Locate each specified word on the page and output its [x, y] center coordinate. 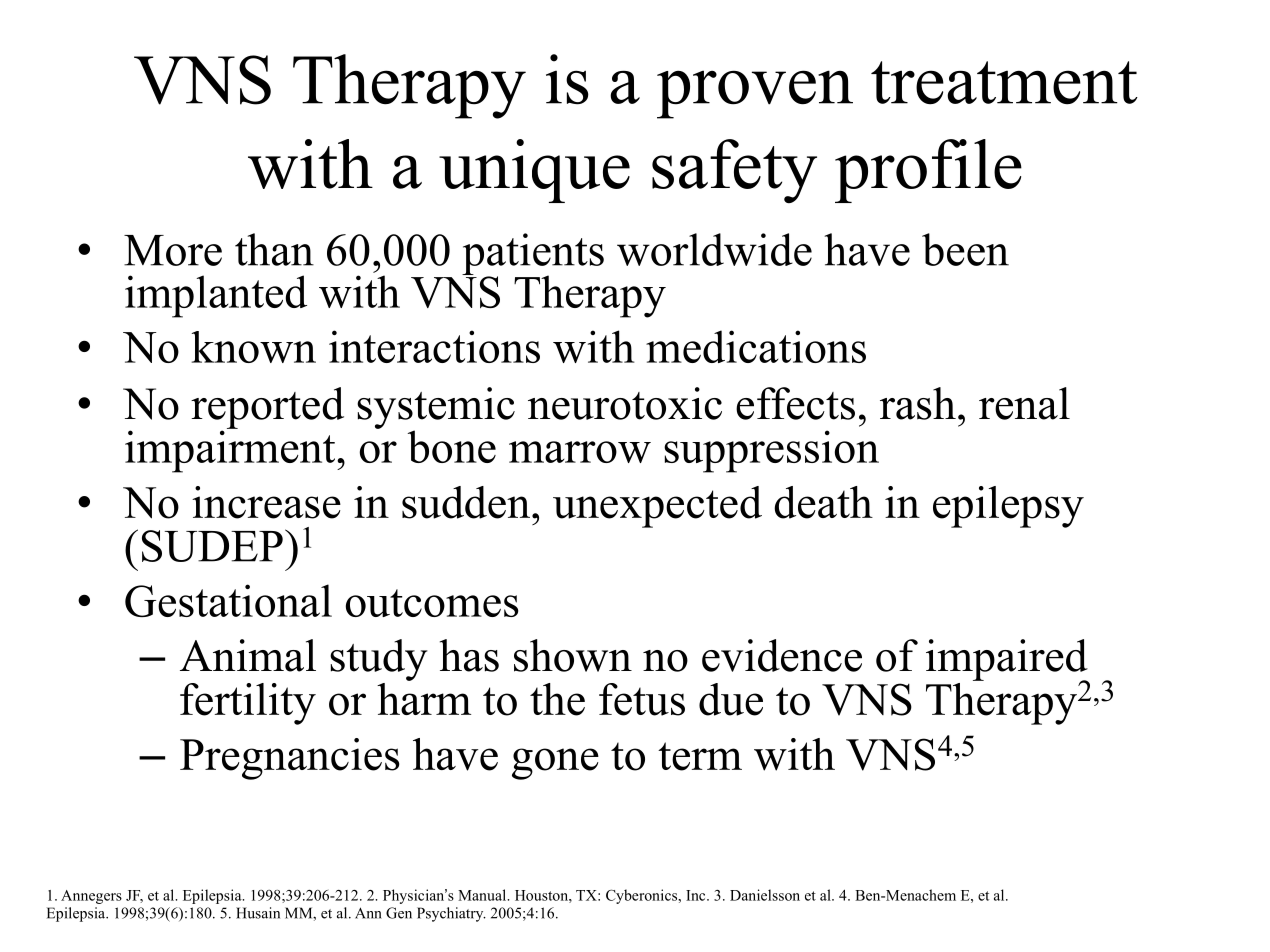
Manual [483, 895]
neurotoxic [625, 403]
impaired [1007, 661]
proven [755, 94]
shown [573, 655]
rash [918, 403]
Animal [248, 655]
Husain [258, 913]
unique [534, 171]
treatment [1004, 83]
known [254, 347]
